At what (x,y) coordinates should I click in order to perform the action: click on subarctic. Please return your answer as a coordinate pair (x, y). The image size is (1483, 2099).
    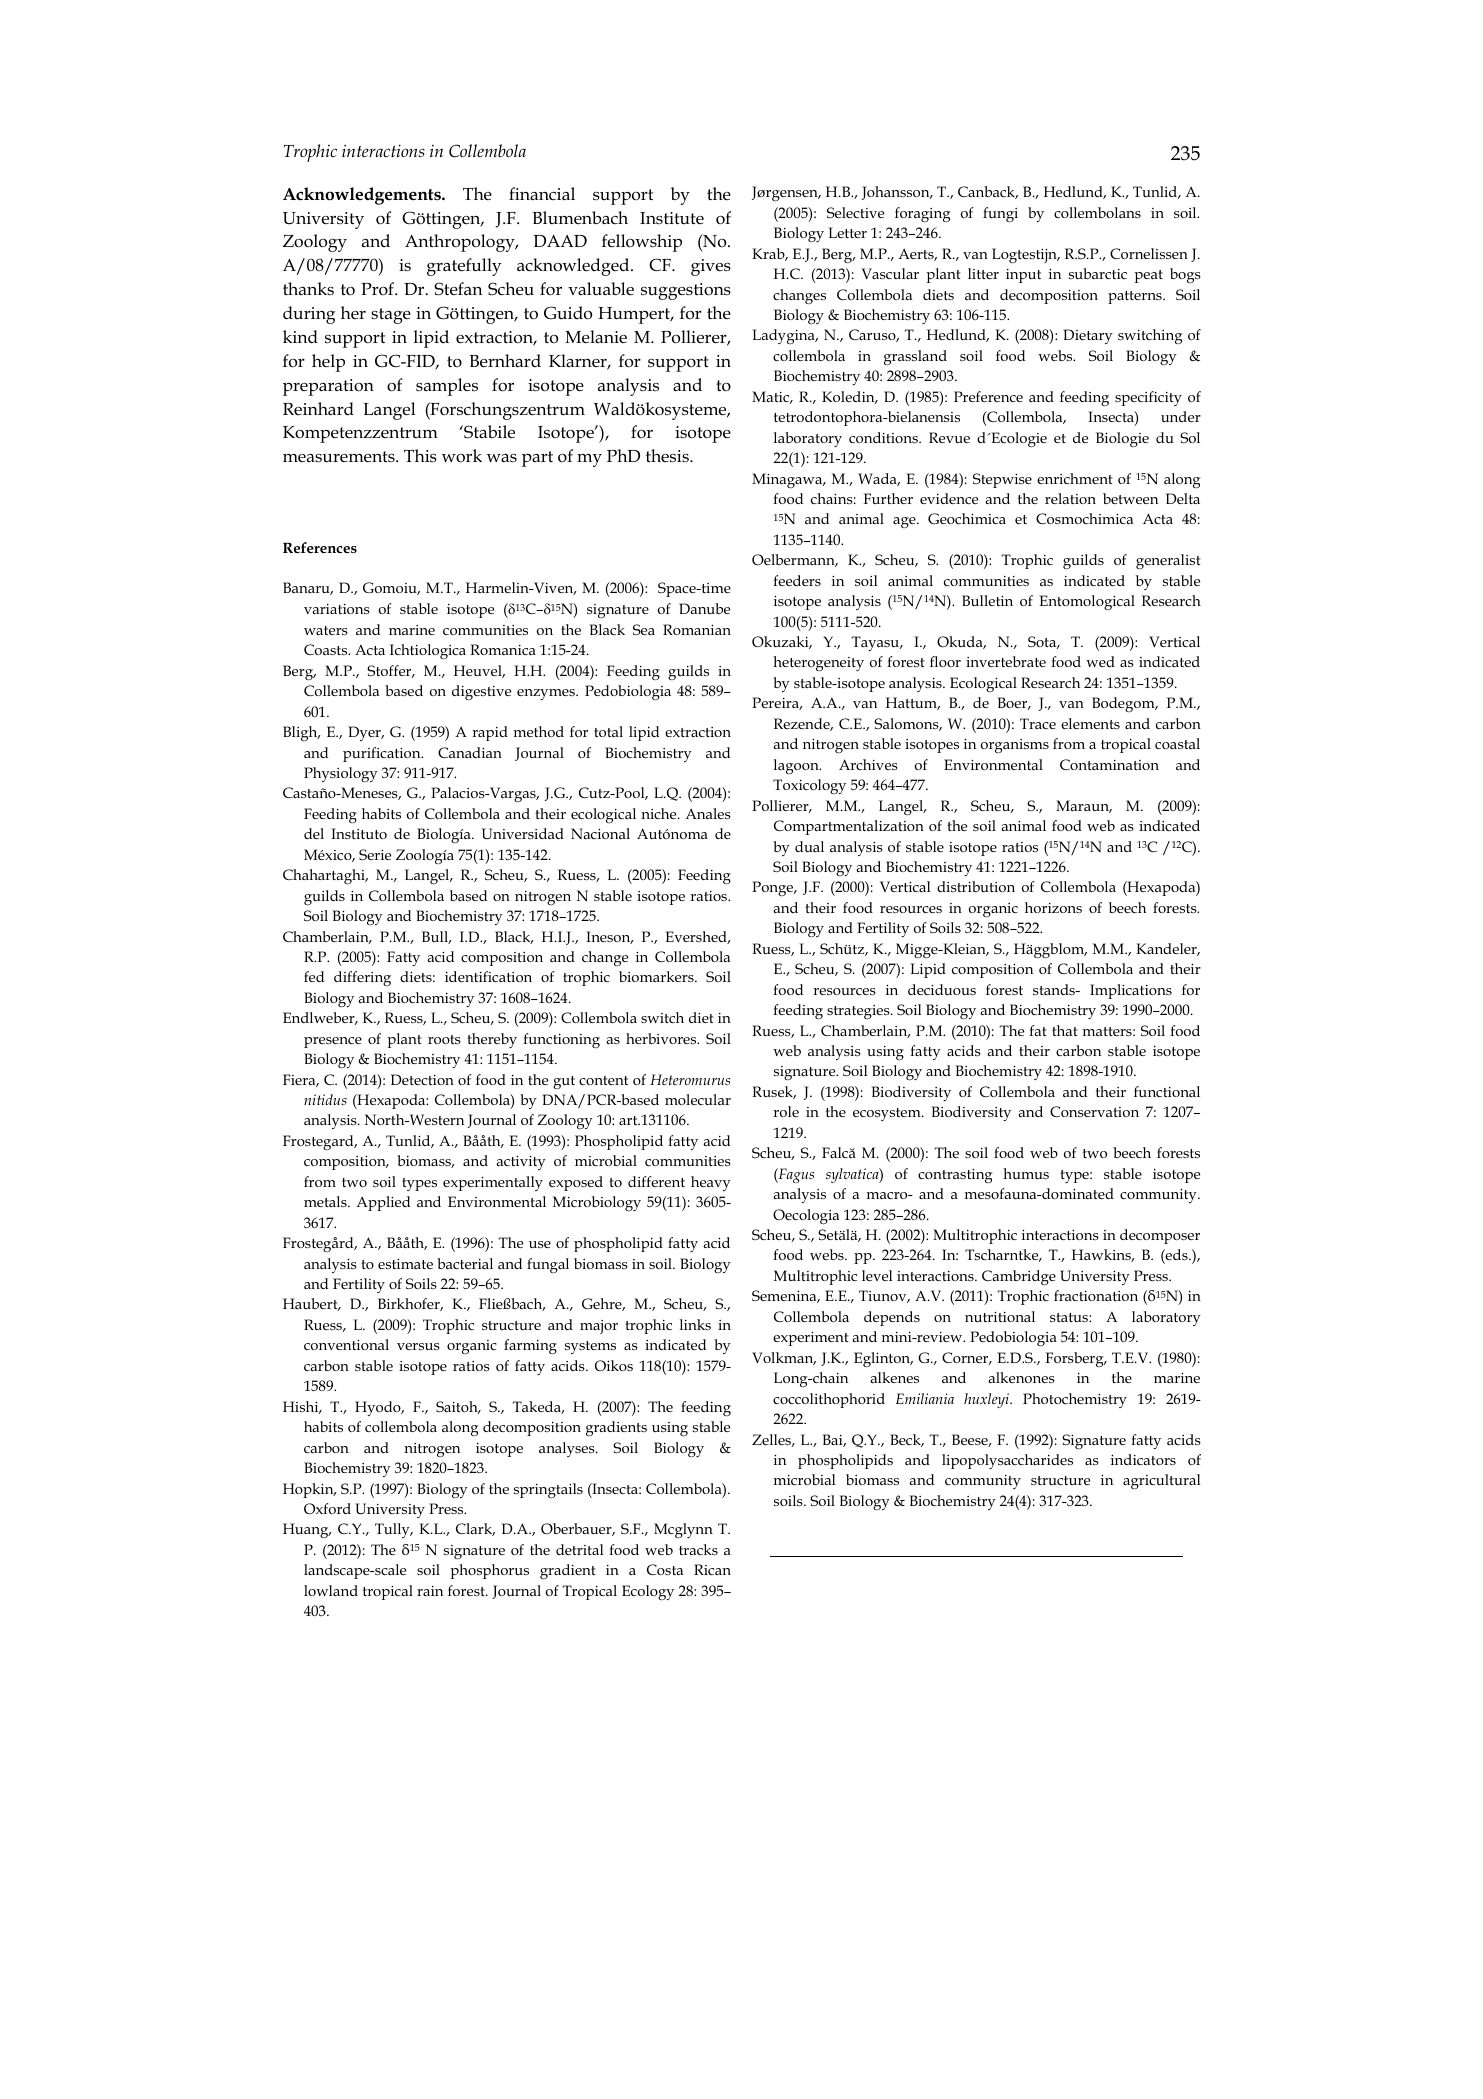
    Looking at the image, I should click on (1098, 273).
